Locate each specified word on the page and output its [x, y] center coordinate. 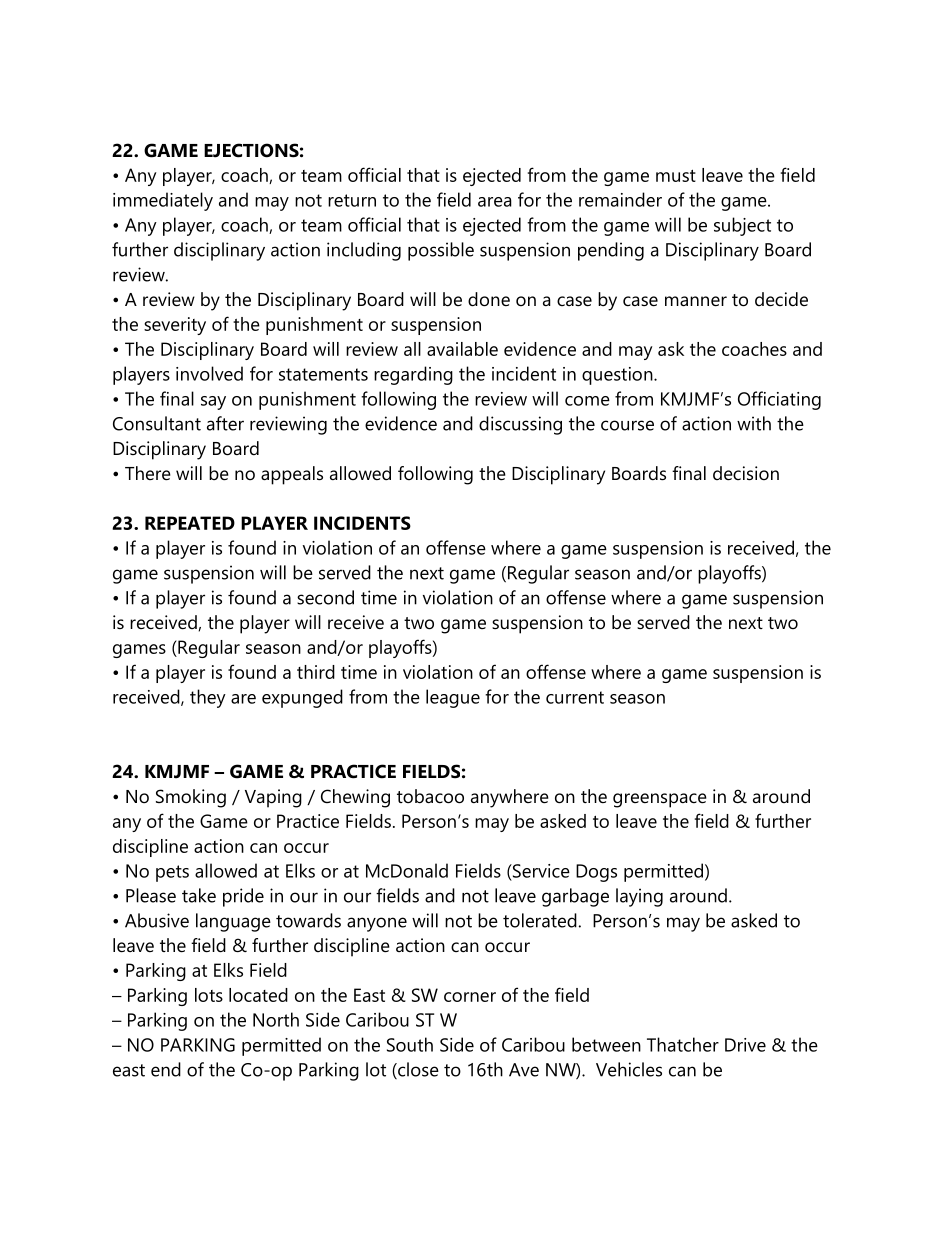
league [453, 698]
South [410, 1044]
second [325, 597]
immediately [163, 201]
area [495, 202]
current [575, 697]
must [676, 175]
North [276, 1019]
